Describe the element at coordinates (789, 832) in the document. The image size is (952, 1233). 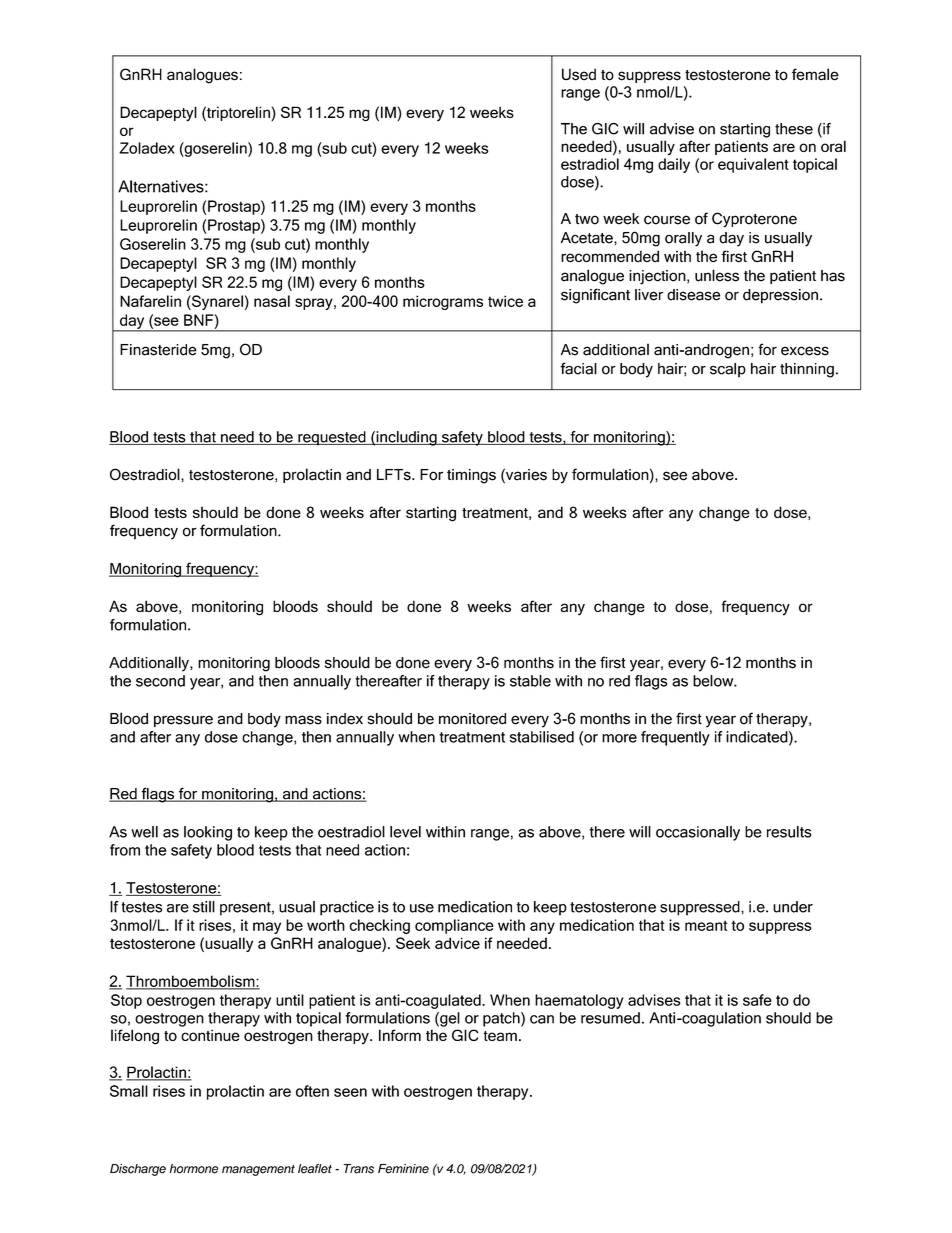
I see `results` at that location.
